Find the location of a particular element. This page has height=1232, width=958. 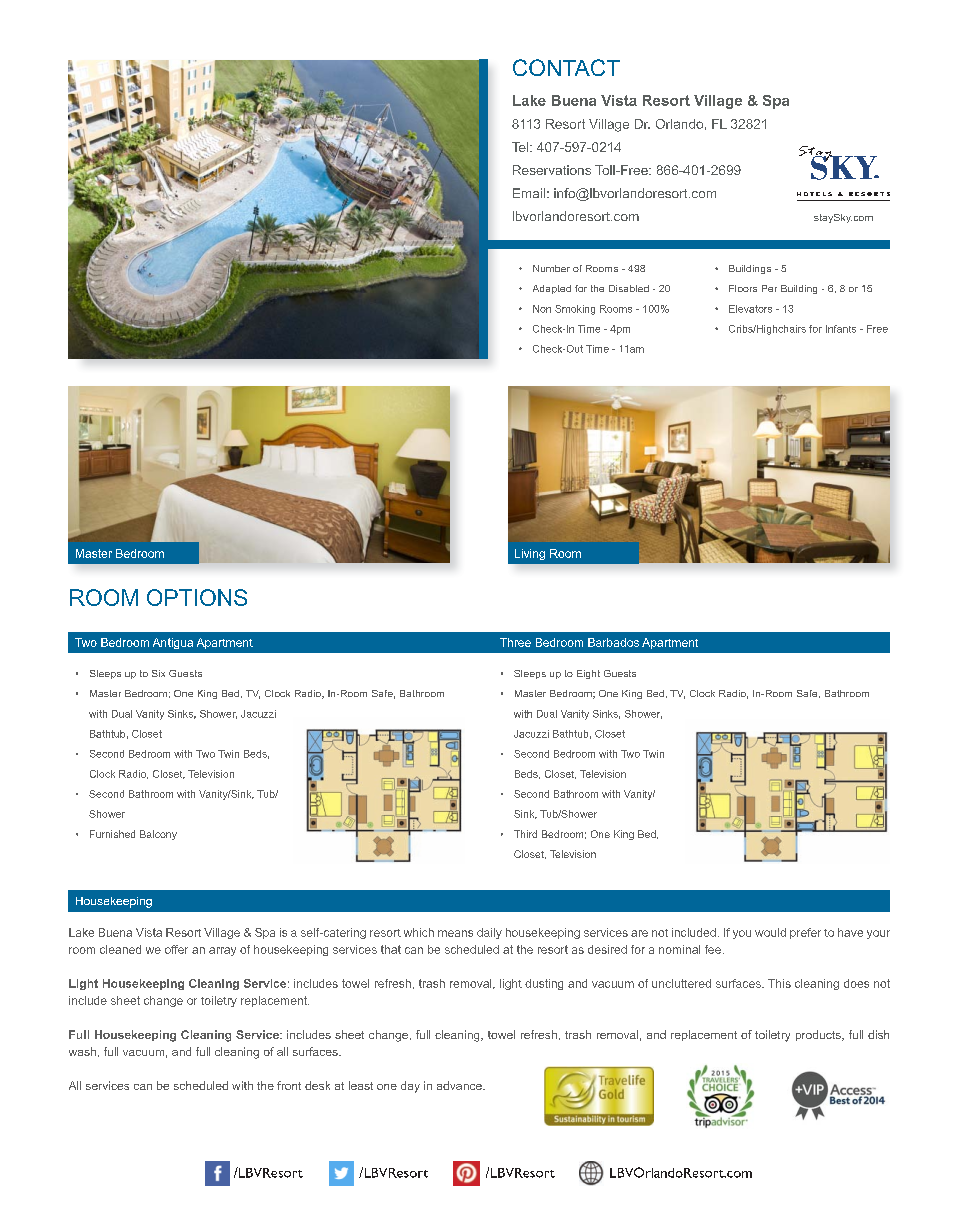

Barbados is located at coordinates (613, 642).
